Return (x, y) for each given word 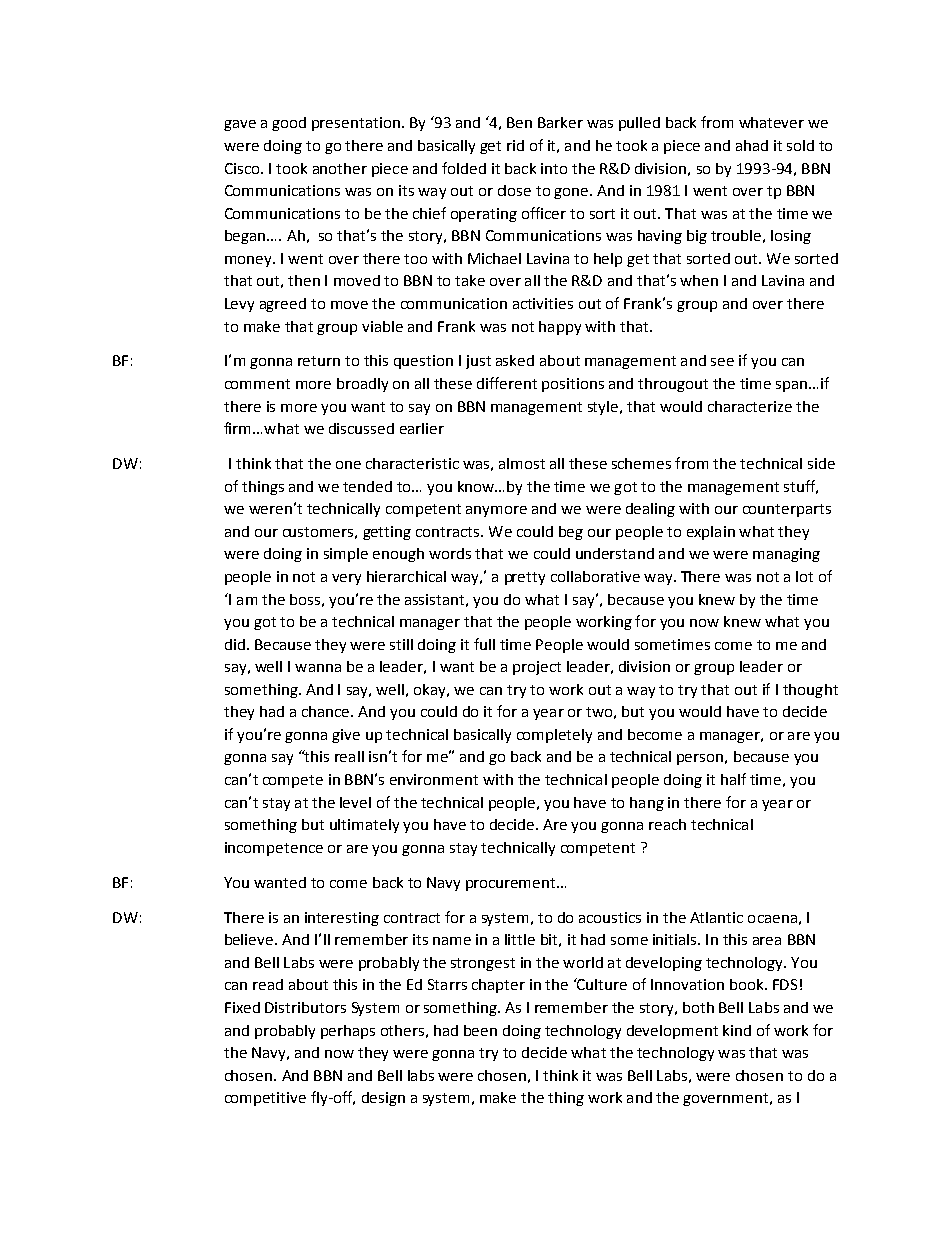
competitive (265, 1099)
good (289, 124)
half (733, 779)
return (319, 361)
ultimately (364, 826)
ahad (752, 145)
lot (804, 576)
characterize (750, 406)
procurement (512, 884)
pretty (525, 578)
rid (515, 145)
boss (305, 599)
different (507, 383)
